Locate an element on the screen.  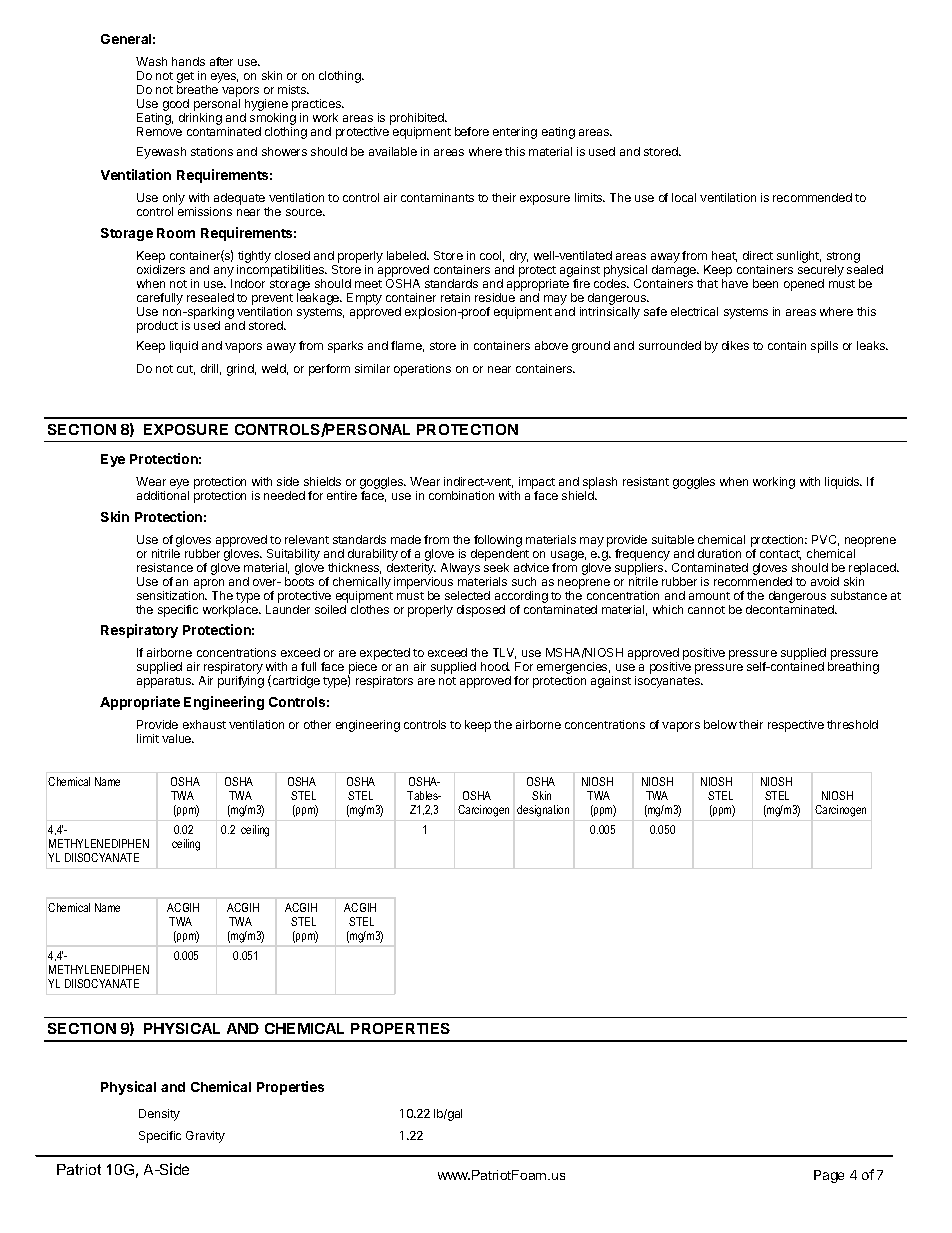
local is located at coordinates (684, 197).
